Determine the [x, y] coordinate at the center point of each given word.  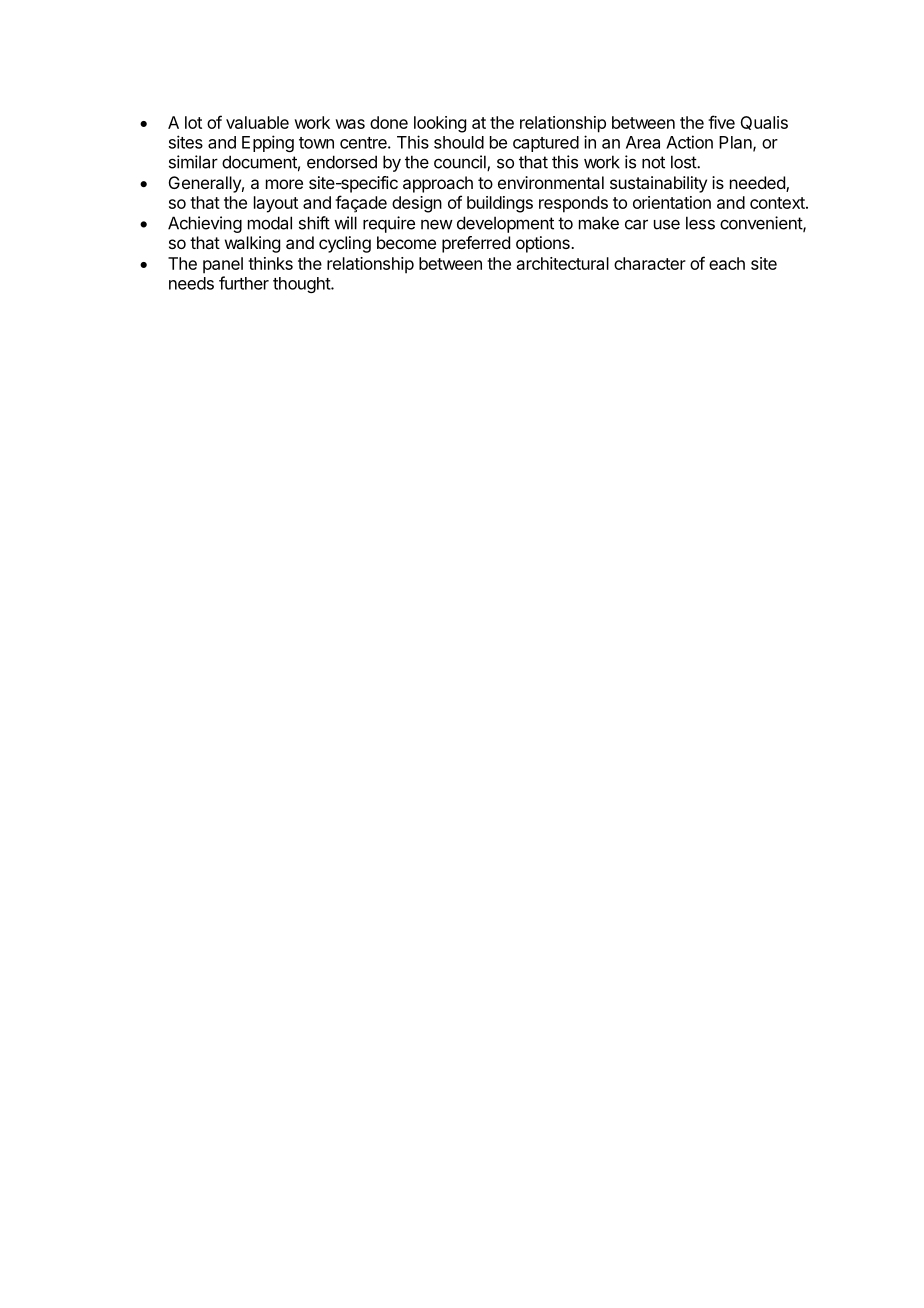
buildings [500, 204]
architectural [563, 263]
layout [276, 204]
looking [440, 124]
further [244, 283]
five [721, 122]
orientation [672, 202]
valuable [257, 122]
